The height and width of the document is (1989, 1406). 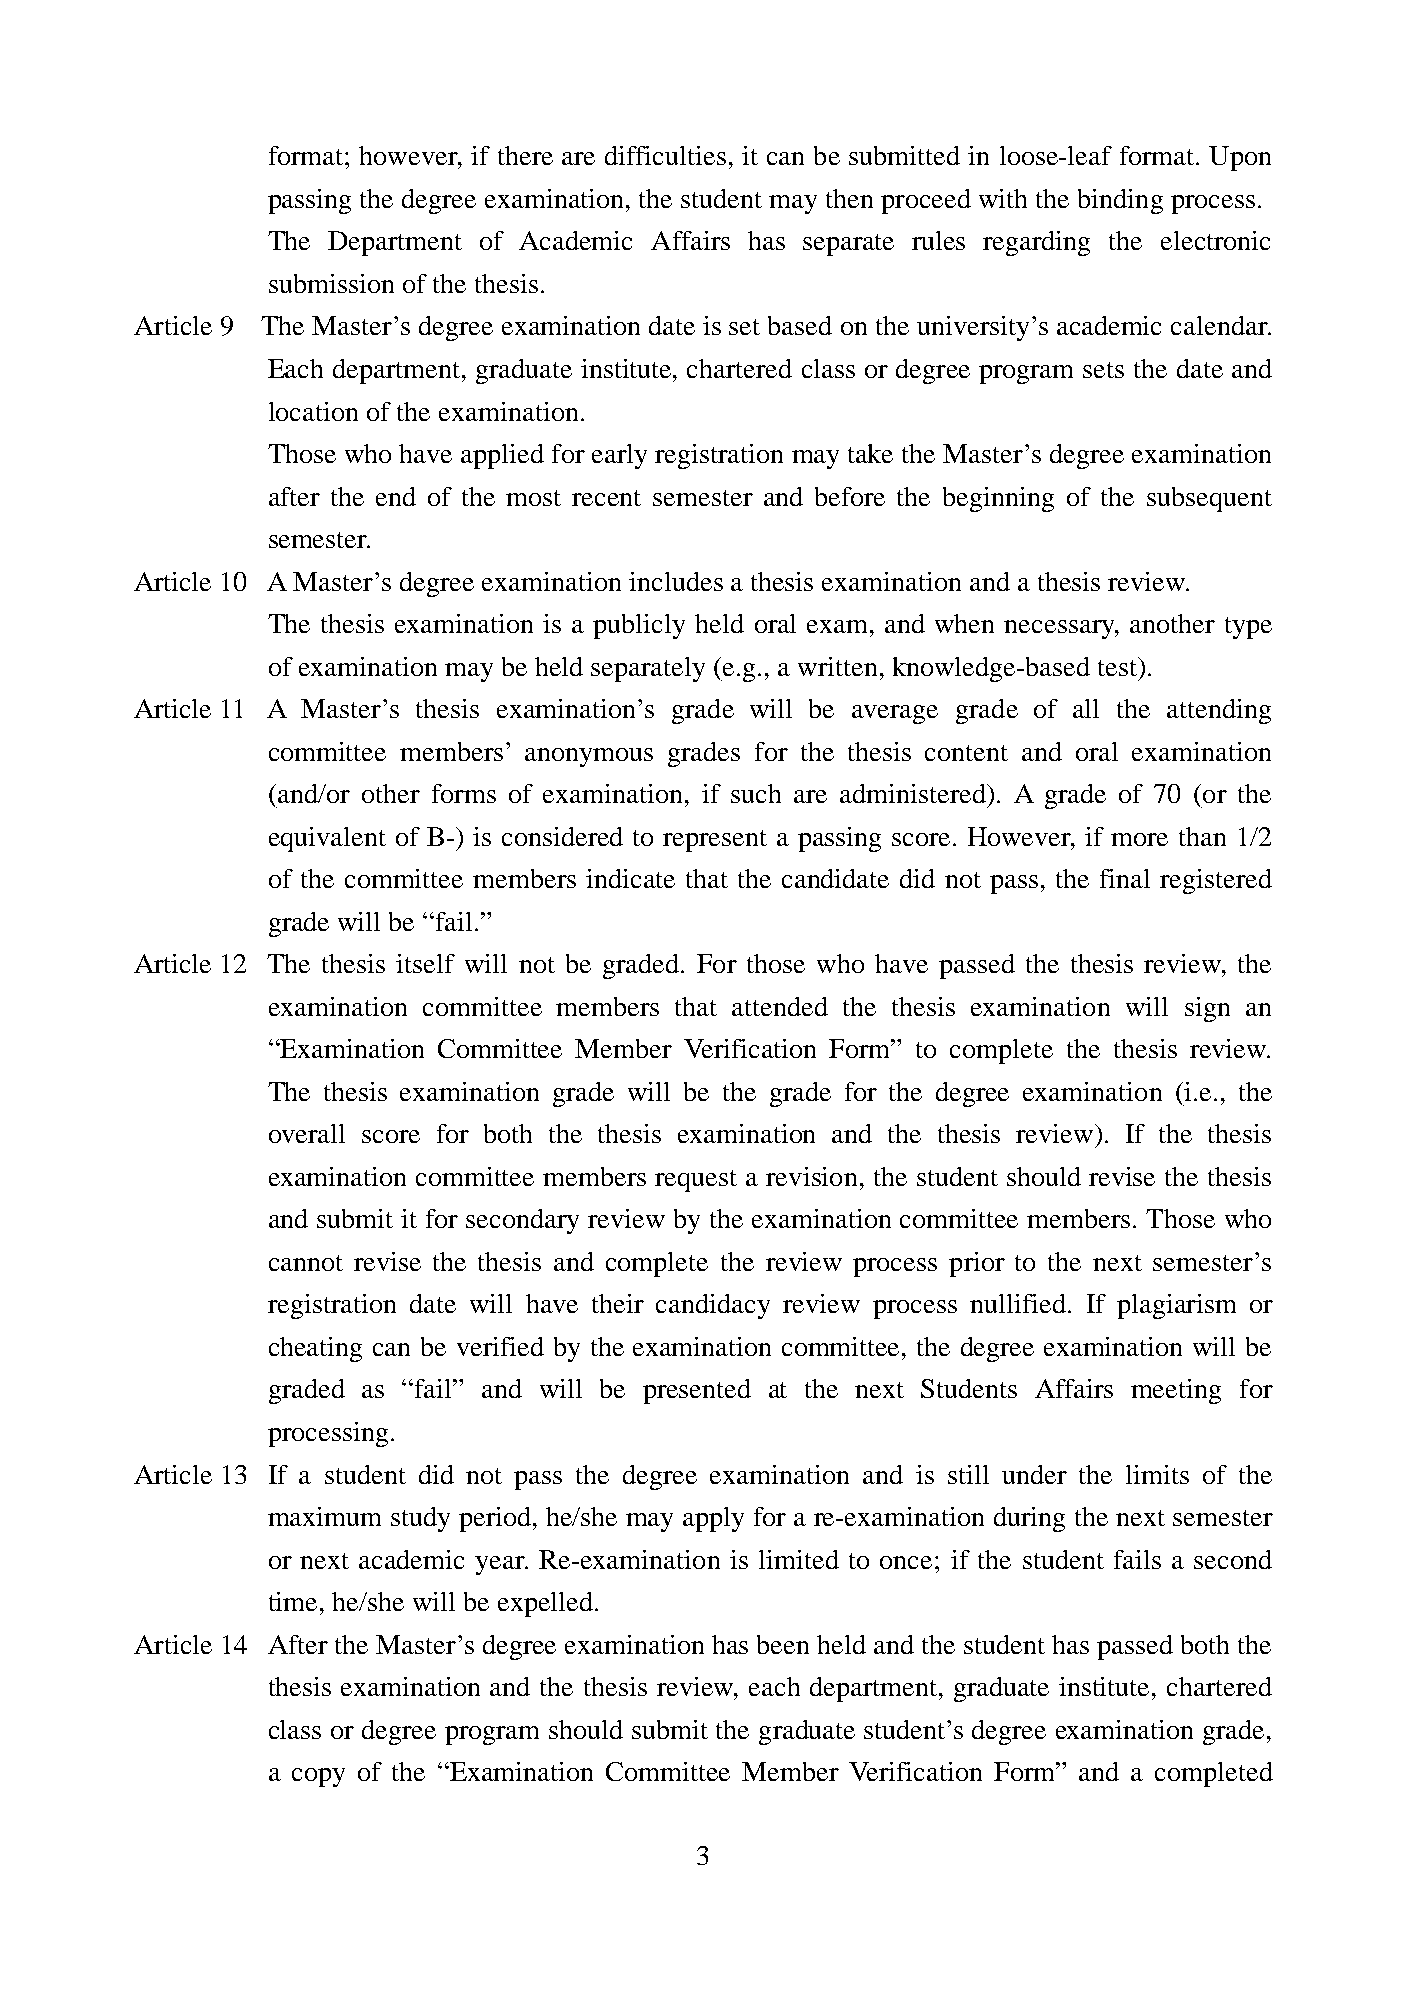 What do you see at coordinates (849, 198) in the document?
I see `then` at bounding box center [849, 198].
